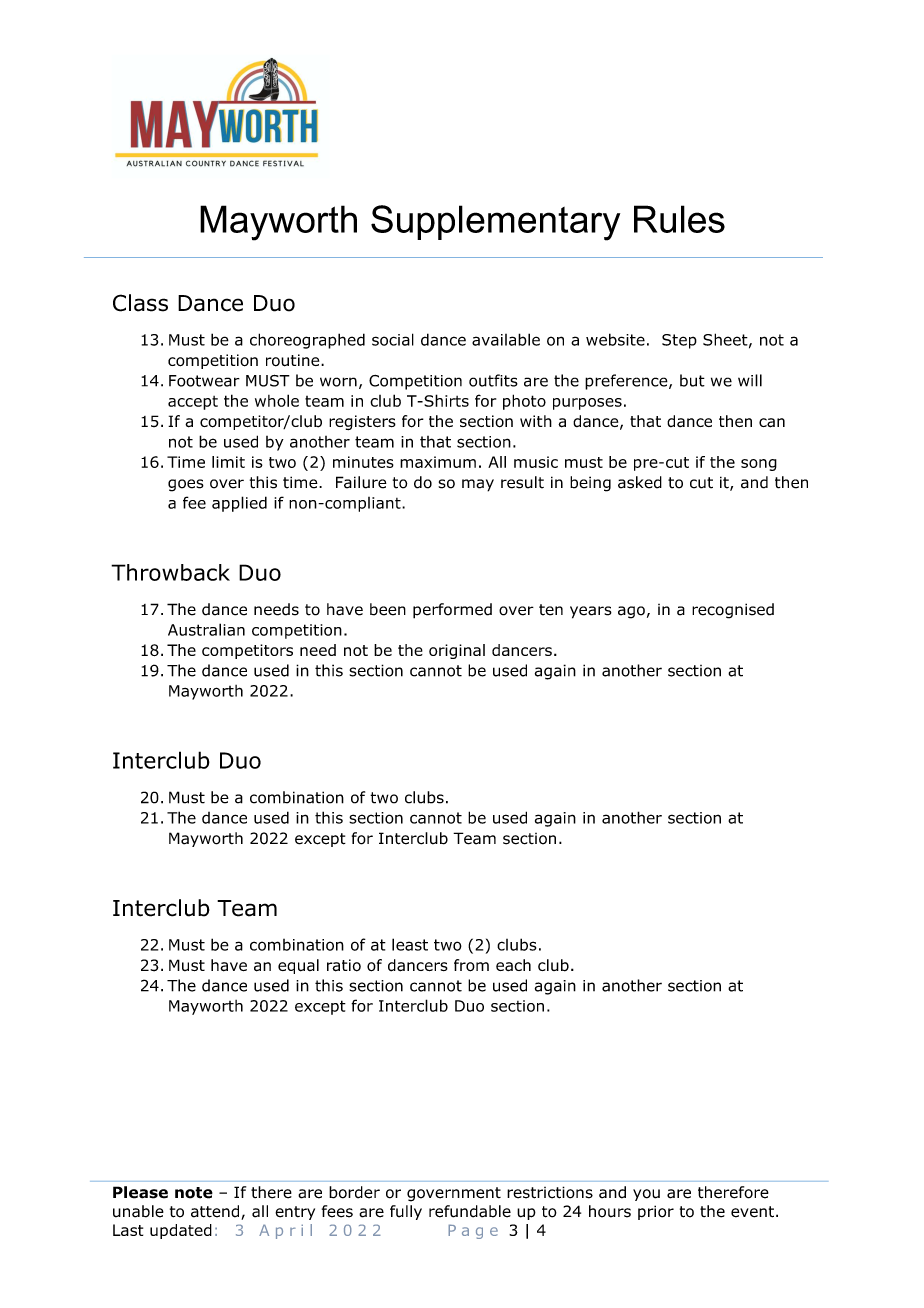  I want to click on prior, so click(656, 1212).
